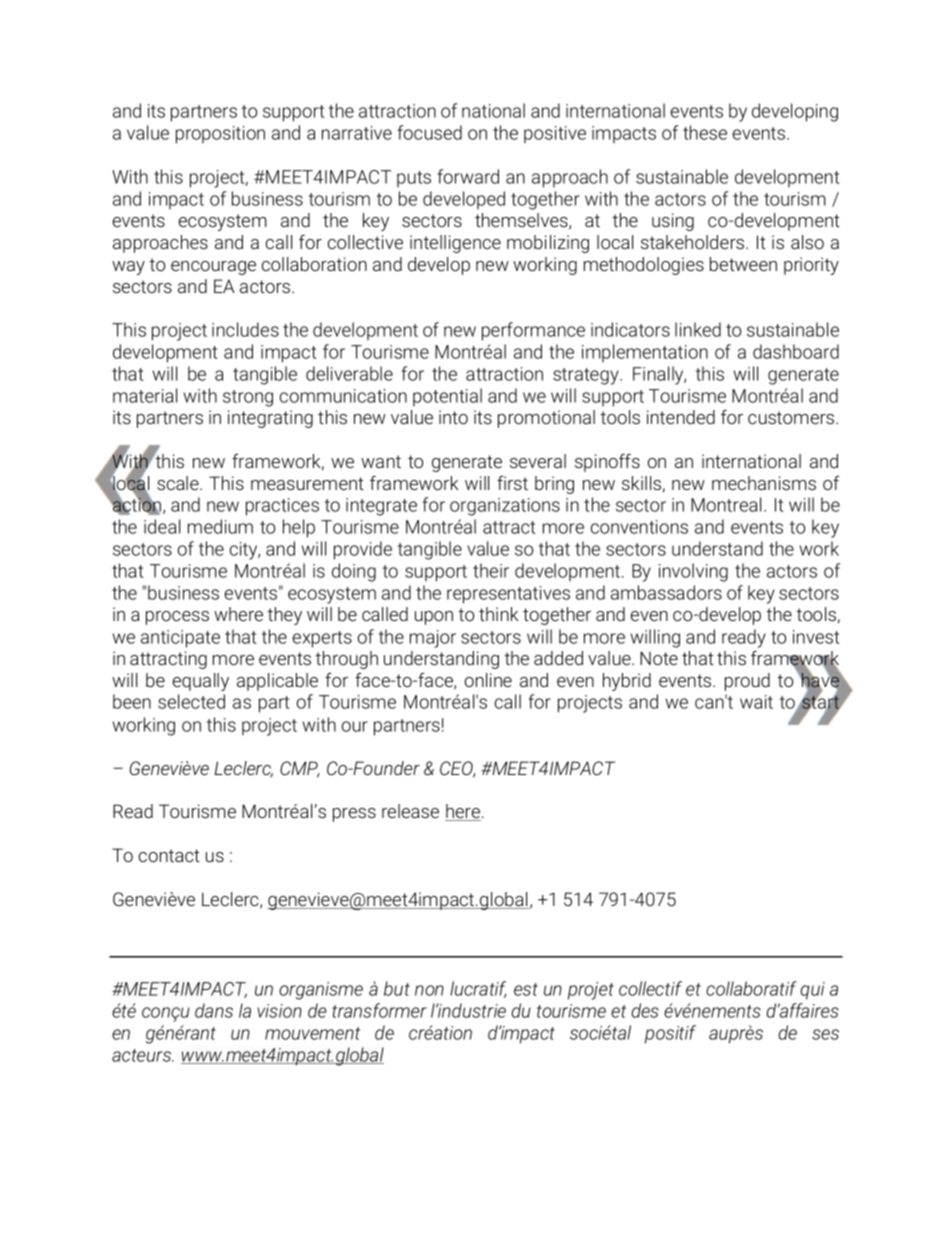  I want to click on dans, so click(214, 1010).
